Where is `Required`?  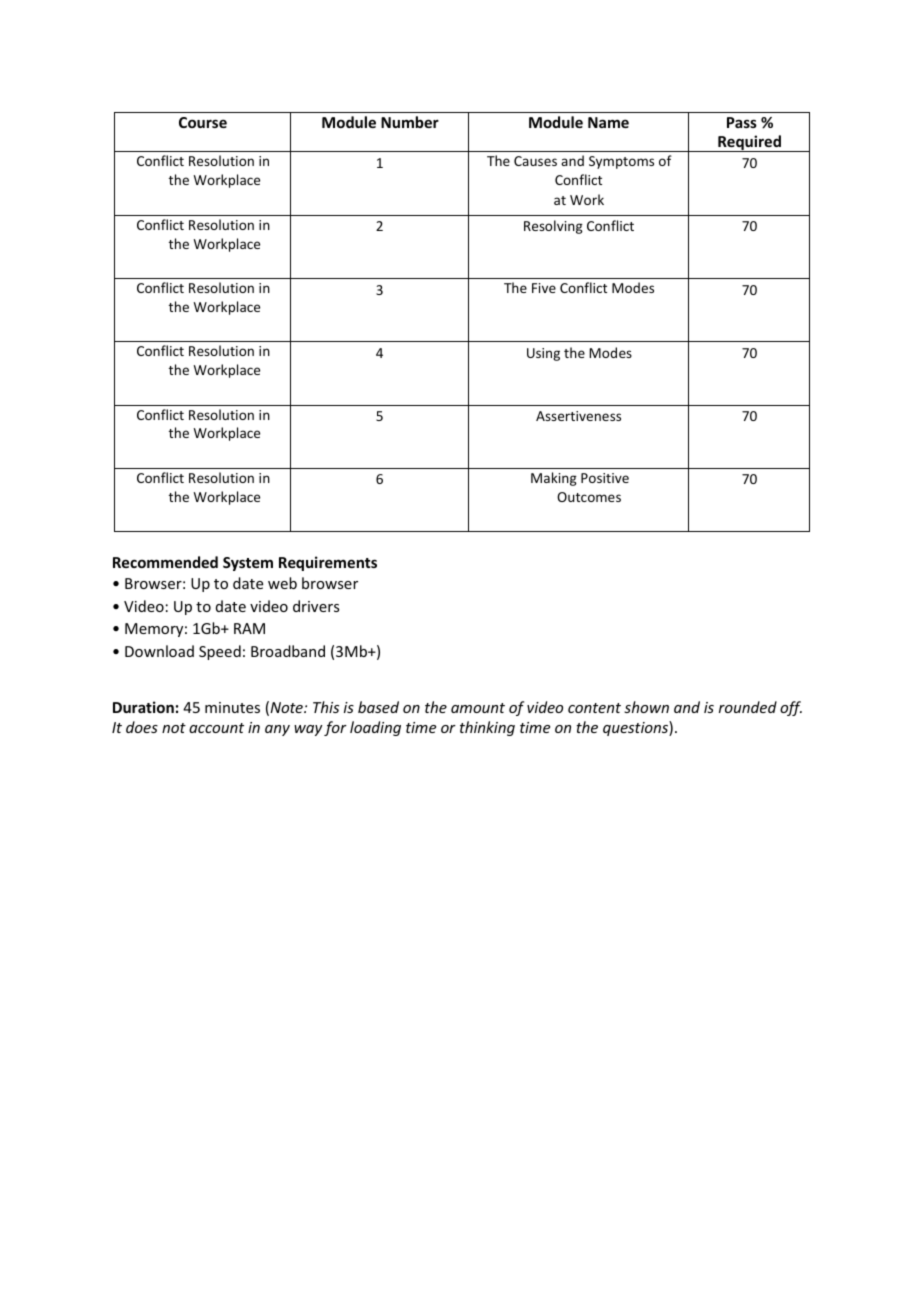 Required is located at coordinates (749, 143).
